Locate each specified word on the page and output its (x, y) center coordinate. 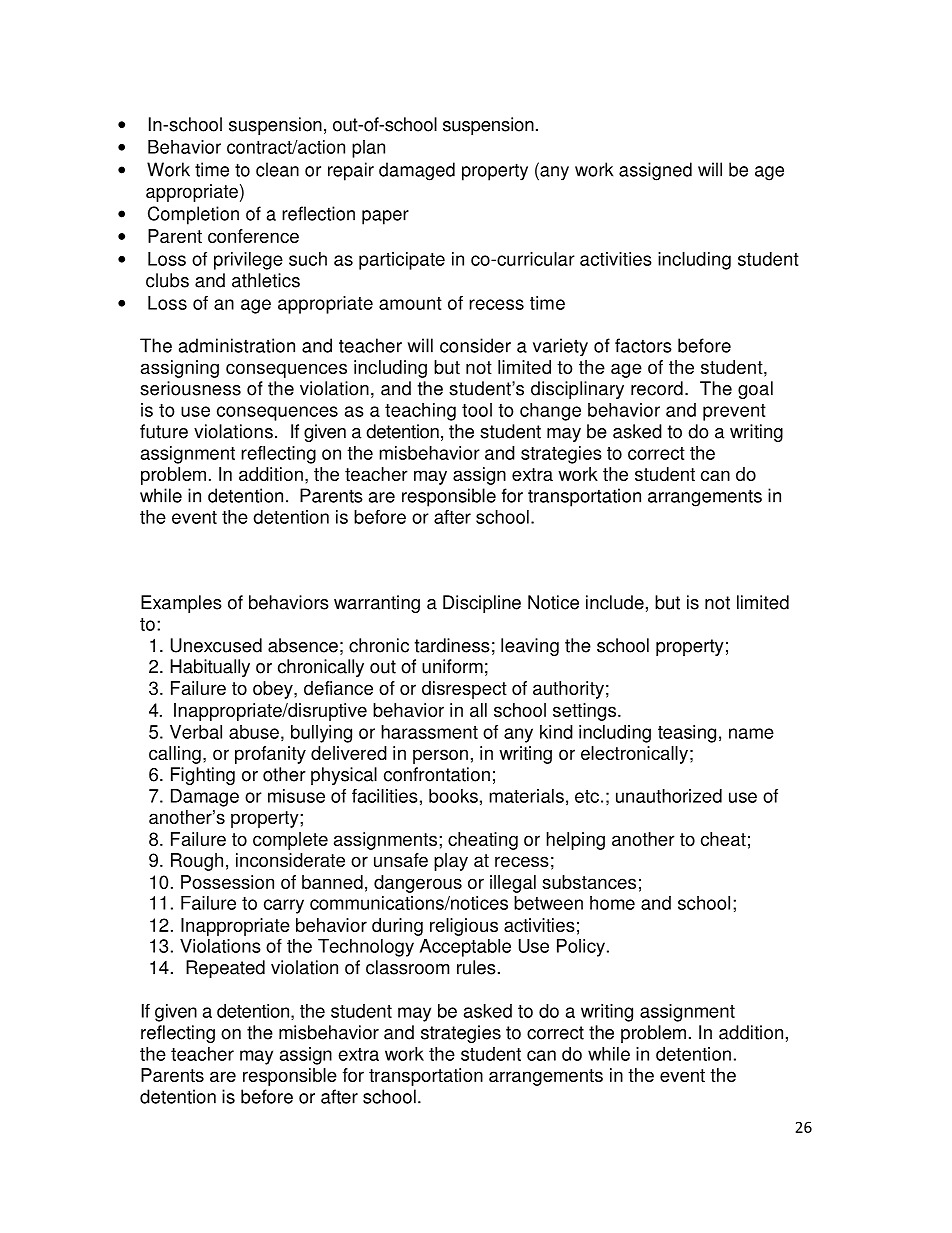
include (615, 602)
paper (385, 217)
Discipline (482, 604)
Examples (181, 604)
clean (277, 169)
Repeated (225, 969)
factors (643, 345)
